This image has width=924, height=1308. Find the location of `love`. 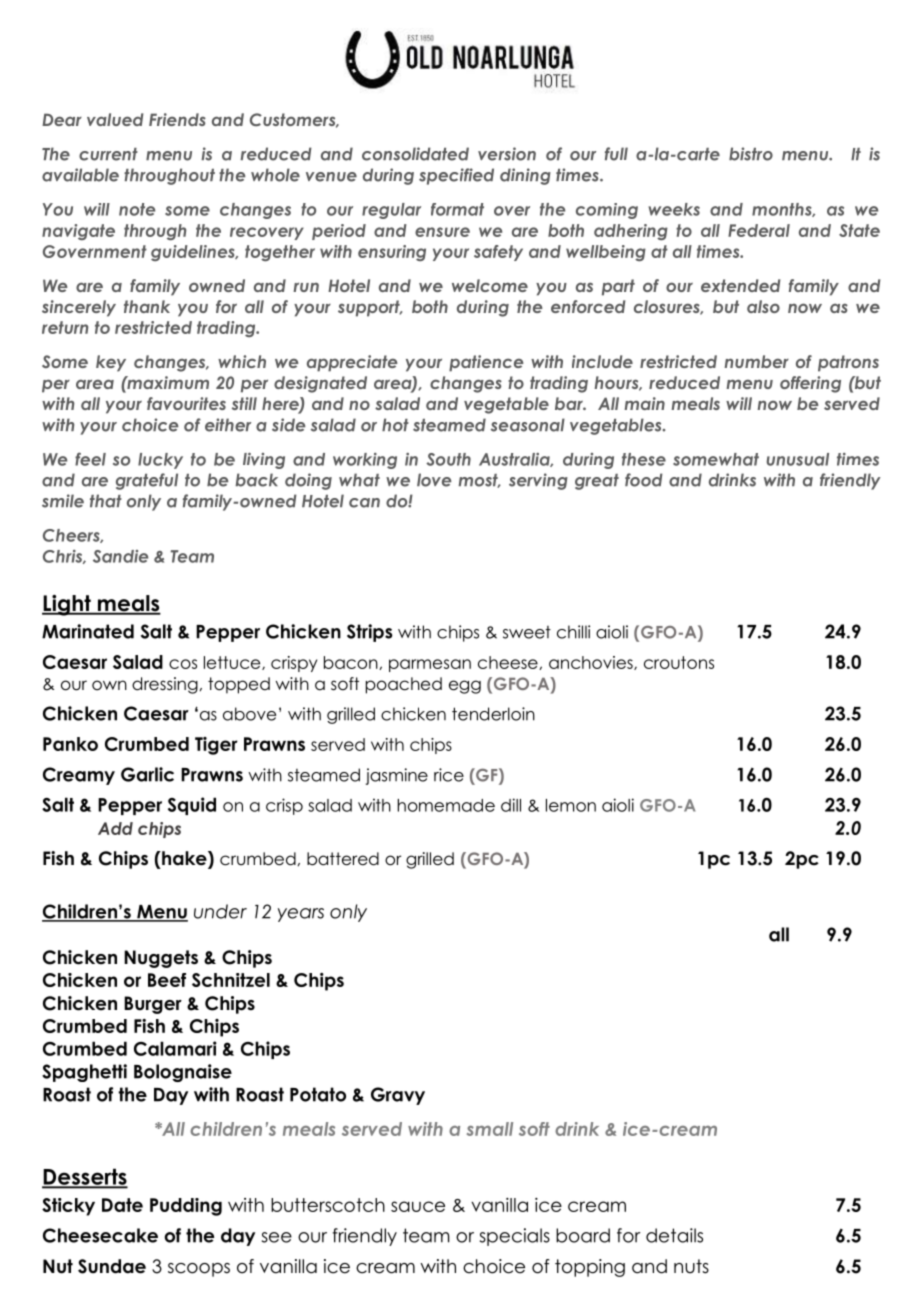

love is located at coordinates (434, 480).
